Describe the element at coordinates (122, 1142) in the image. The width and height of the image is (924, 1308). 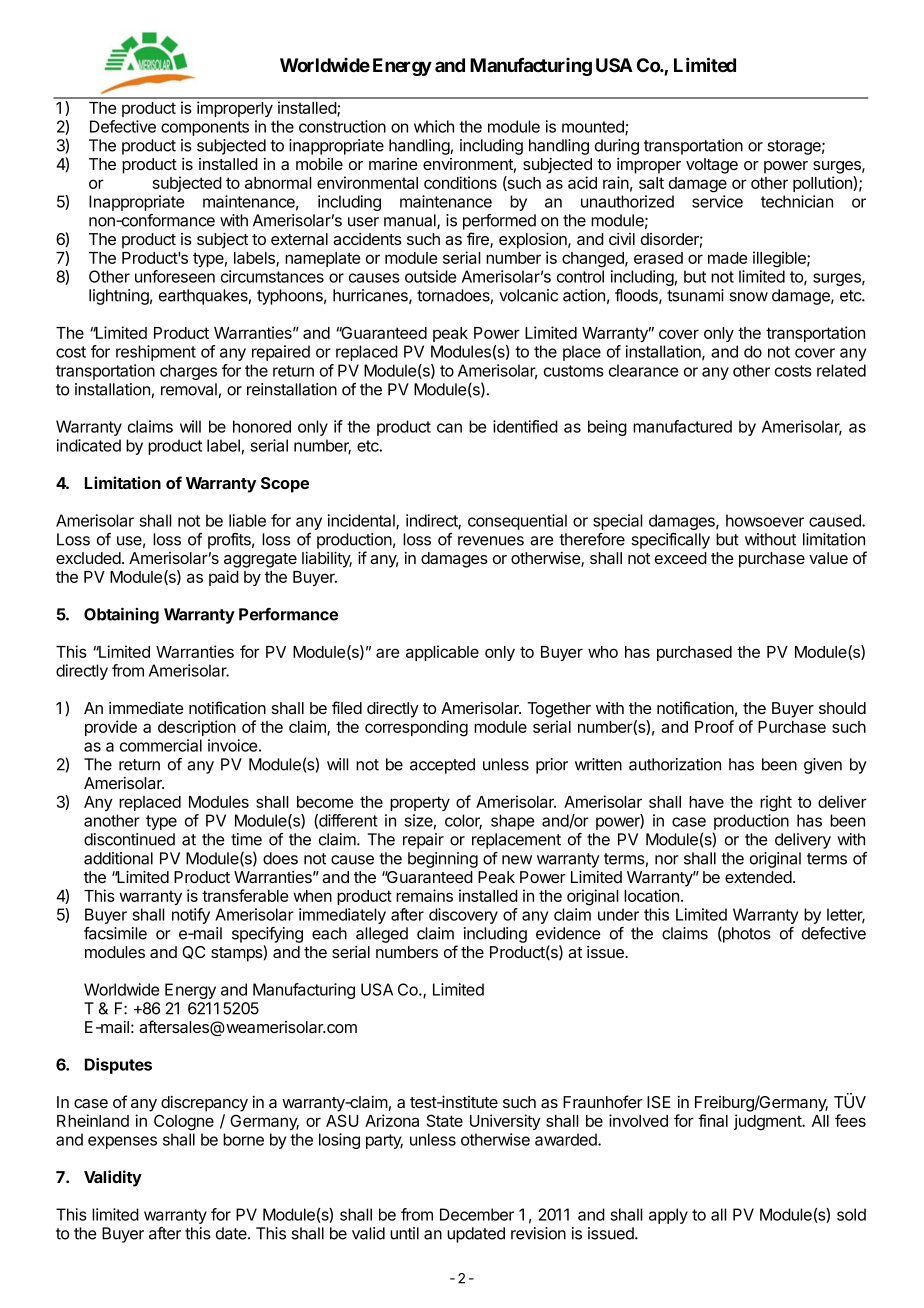
I see `expenses` at that location.
